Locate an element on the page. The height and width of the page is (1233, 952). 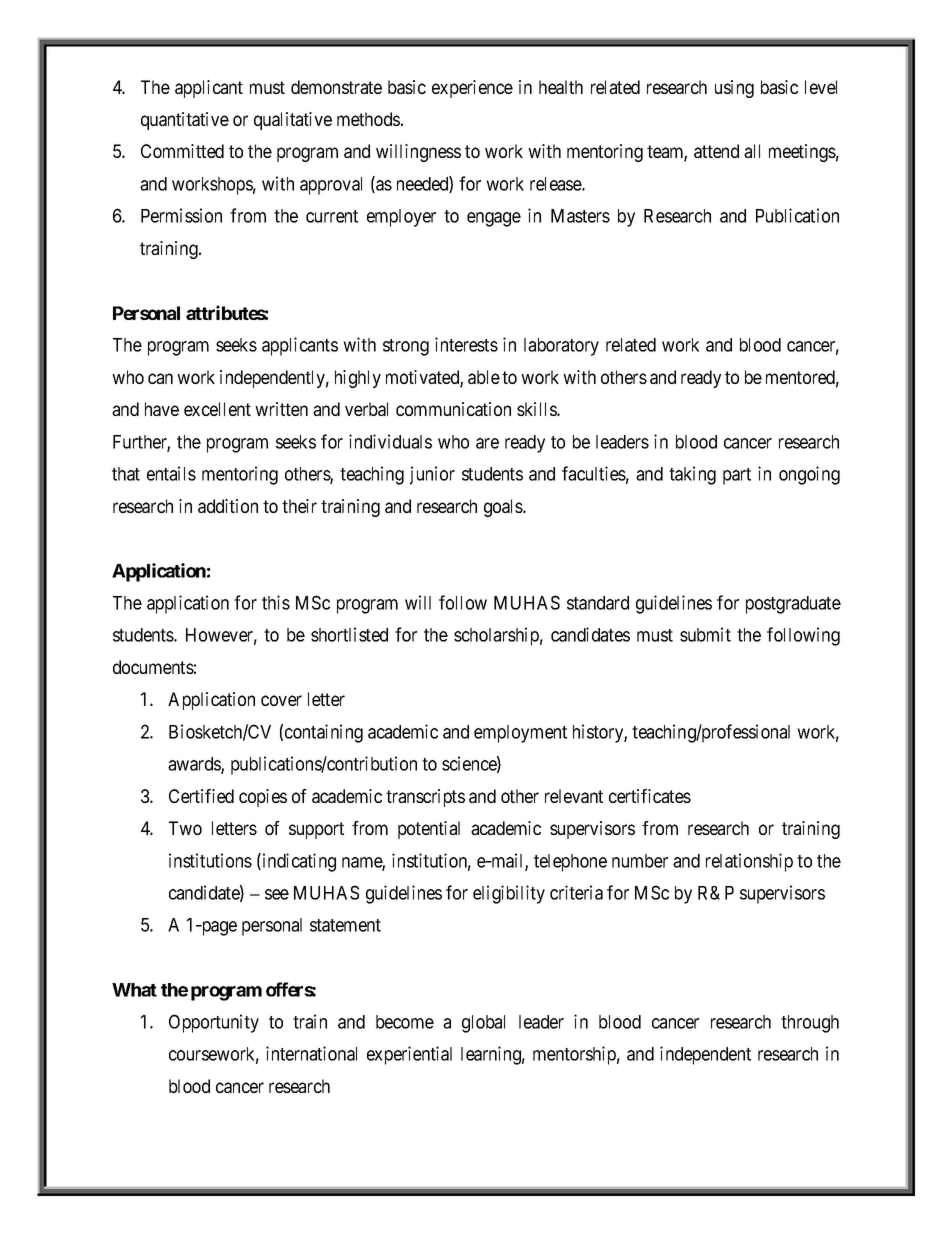
global is located at coordinates (483, 1024).
